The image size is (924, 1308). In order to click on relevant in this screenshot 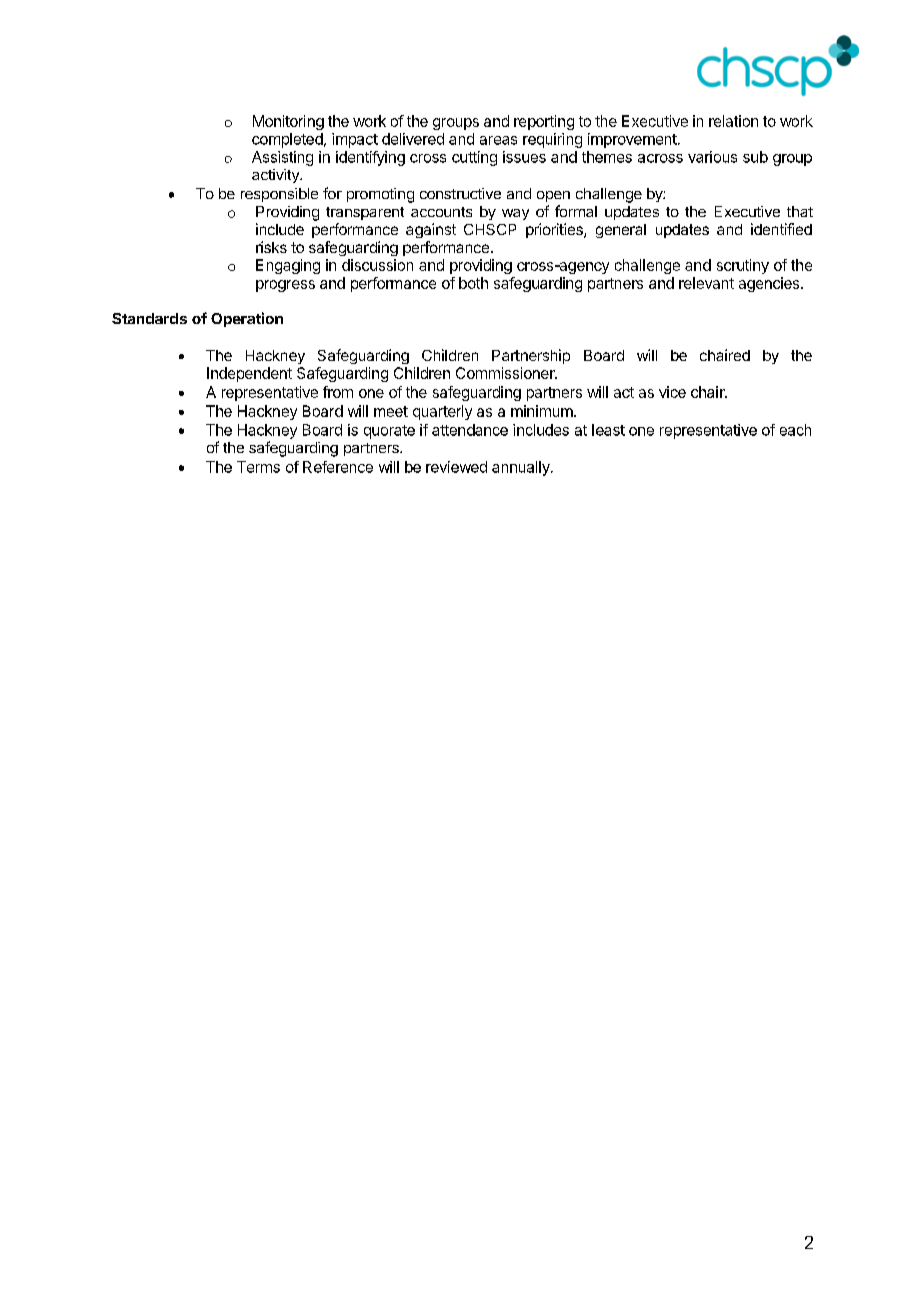, I will do `click(706, 283)`.
